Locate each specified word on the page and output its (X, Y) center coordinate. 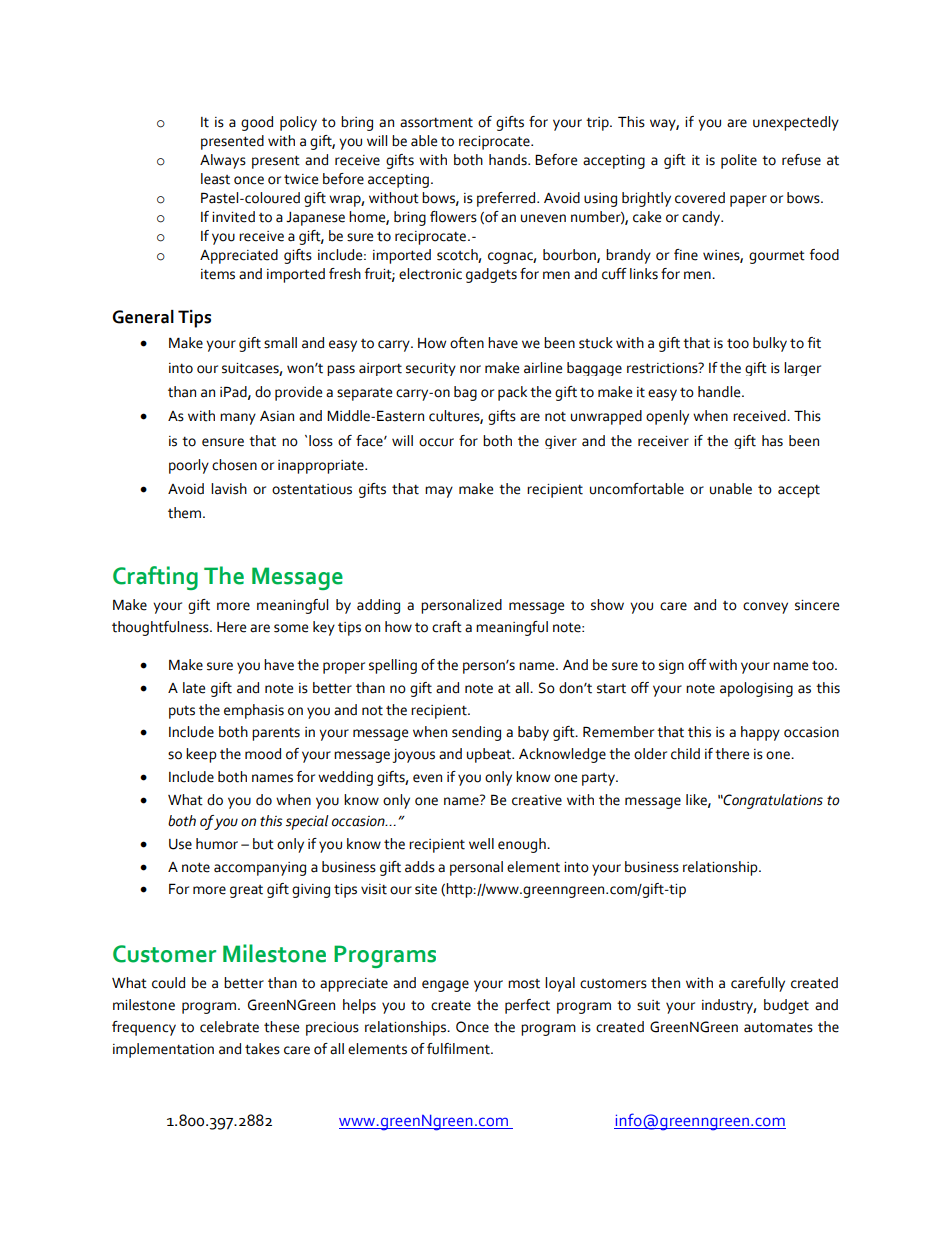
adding (378, 606)
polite (739, 161)
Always (223, 161)
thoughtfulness (161, 628)
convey (765, 608)
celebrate (229, 1027)
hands (509, 160)
